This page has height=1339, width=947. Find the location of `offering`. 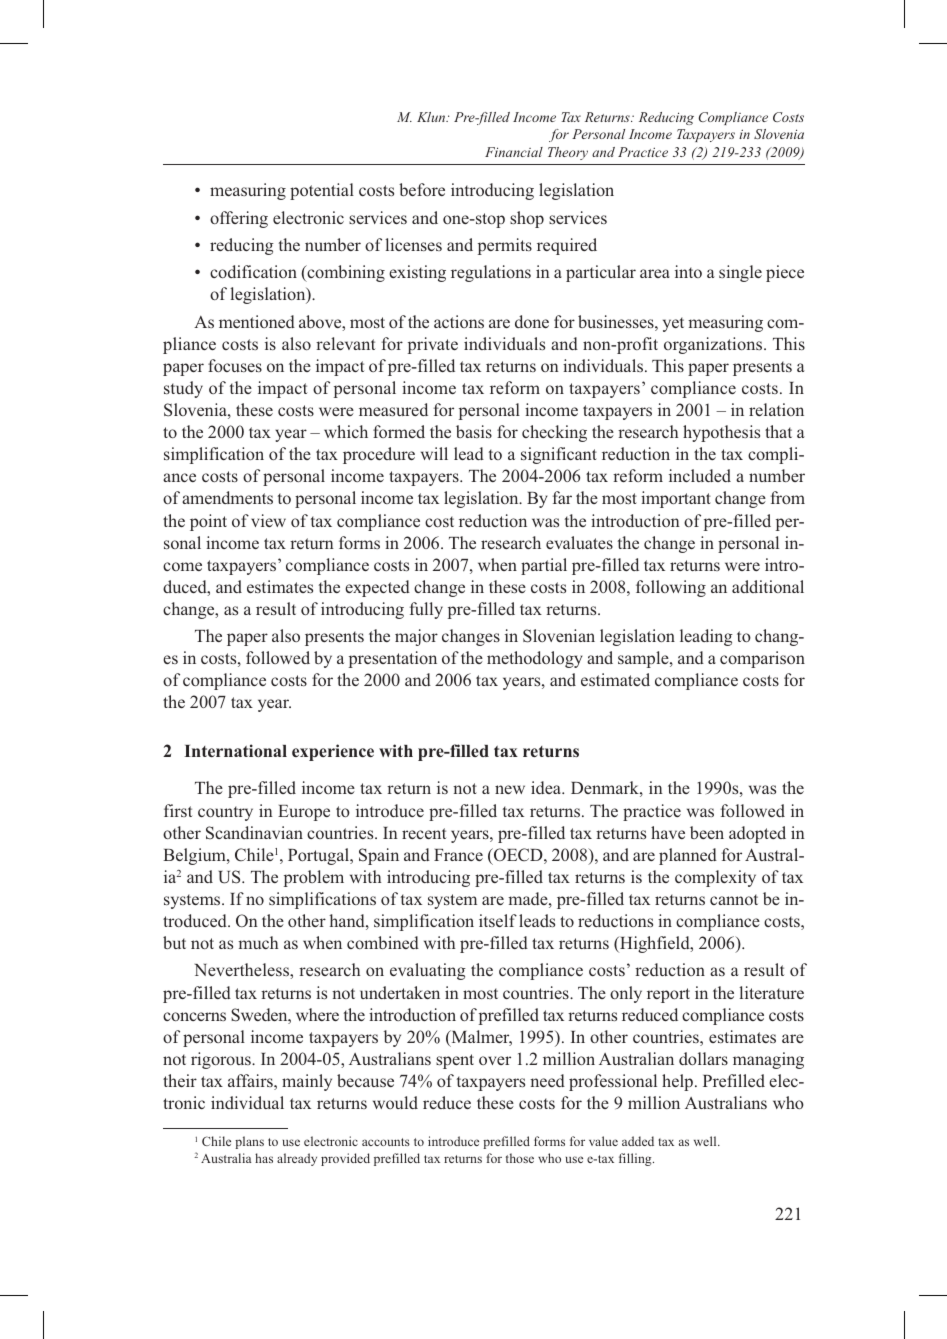

offering is located at coordinates (239, 219).
